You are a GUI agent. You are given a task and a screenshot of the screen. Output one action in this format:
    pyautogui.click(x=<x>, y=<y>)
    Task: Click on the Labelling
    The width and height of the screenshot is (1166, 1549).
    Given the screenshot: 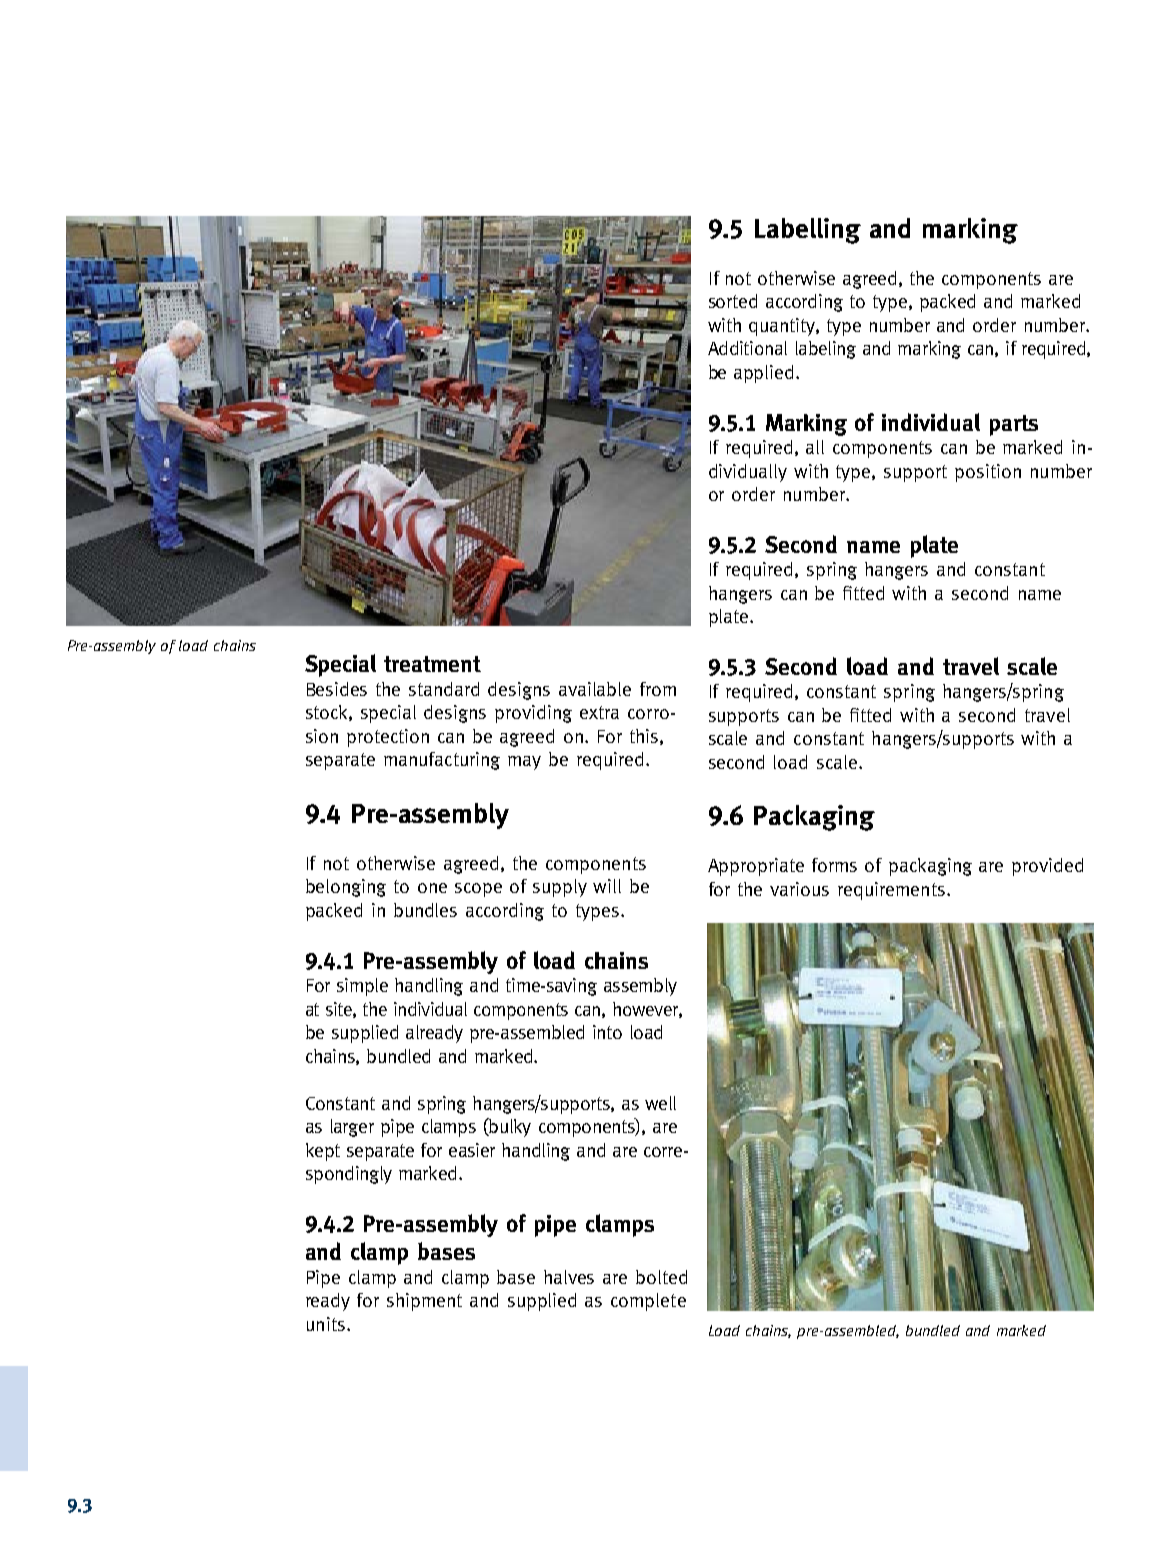 What is the action you would take?
    pyautogui.click(x=808, y=231)
